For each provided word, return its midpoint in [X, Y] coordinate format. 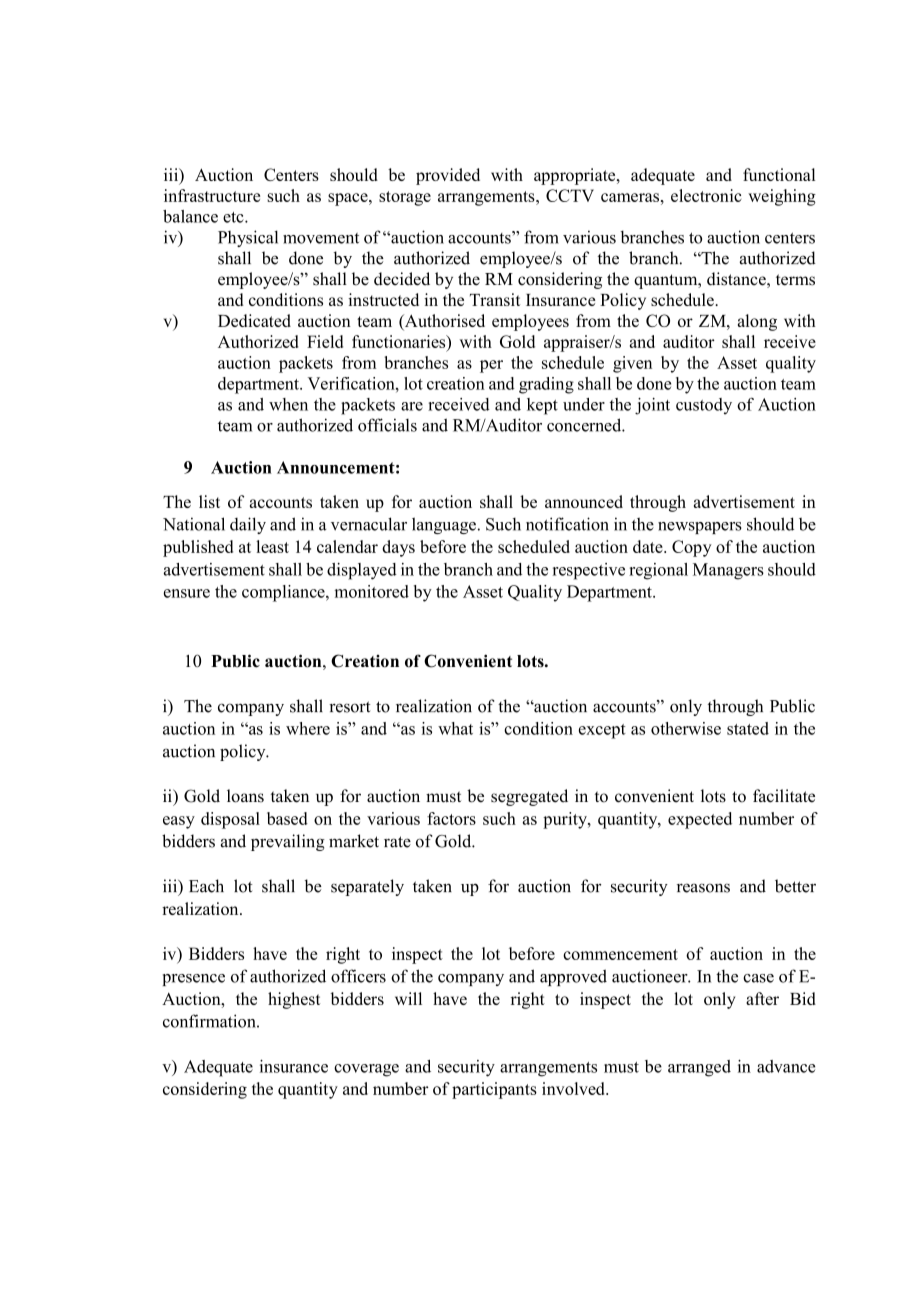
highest [294, 1000]
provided [448, 176]
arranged [699, 1068]
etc [234, 217]
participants [494, 1090]
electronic [706, 195]
